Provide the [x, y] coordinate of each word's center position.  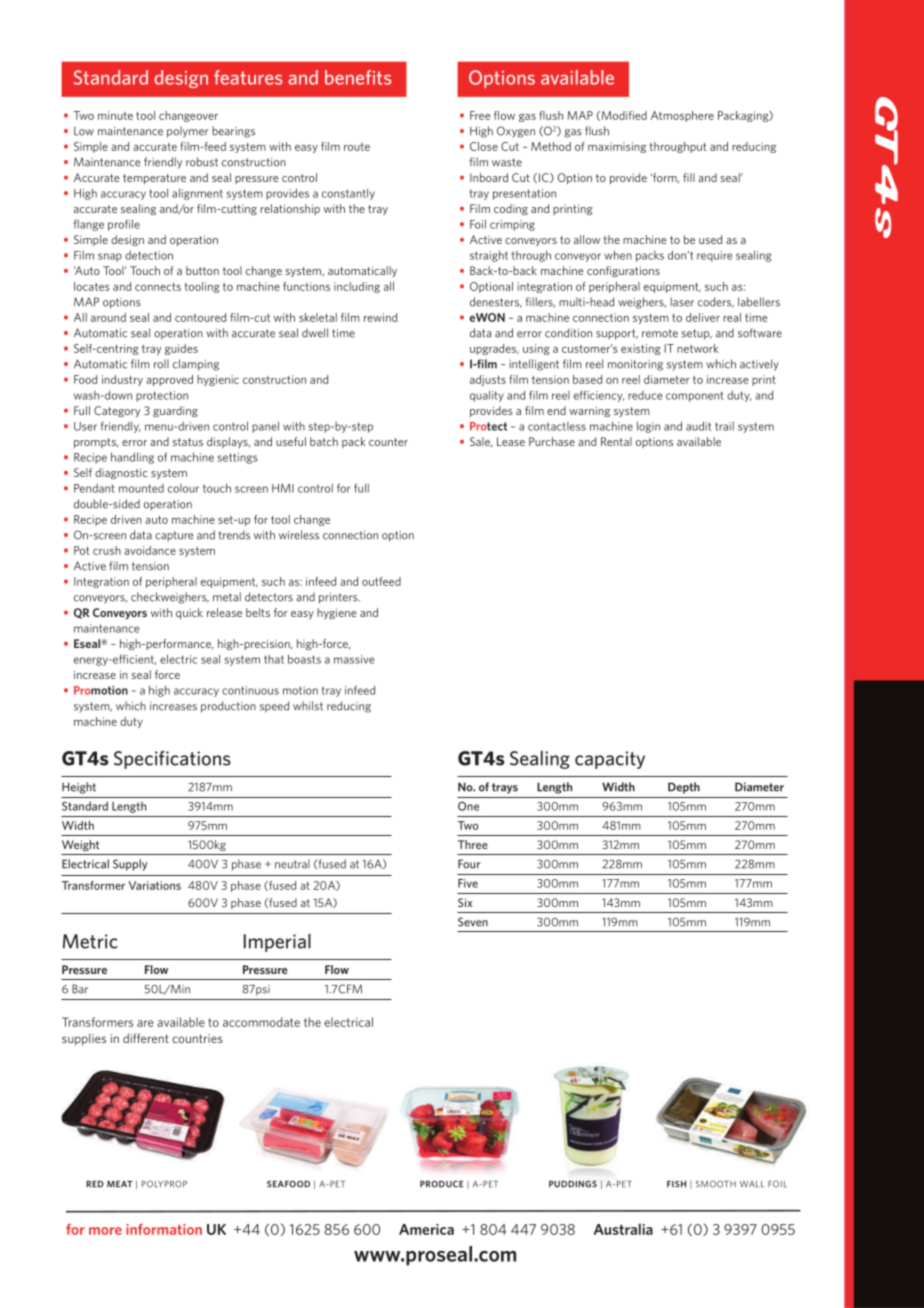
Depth [684, 788]
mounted [141, 488]
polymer [188, 132]
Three [473, 844]
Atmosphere [682, 116]
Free [480, 115]
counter [388, 442]
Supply [130, 865]
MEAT [120, 1184]
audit [698, 426]
